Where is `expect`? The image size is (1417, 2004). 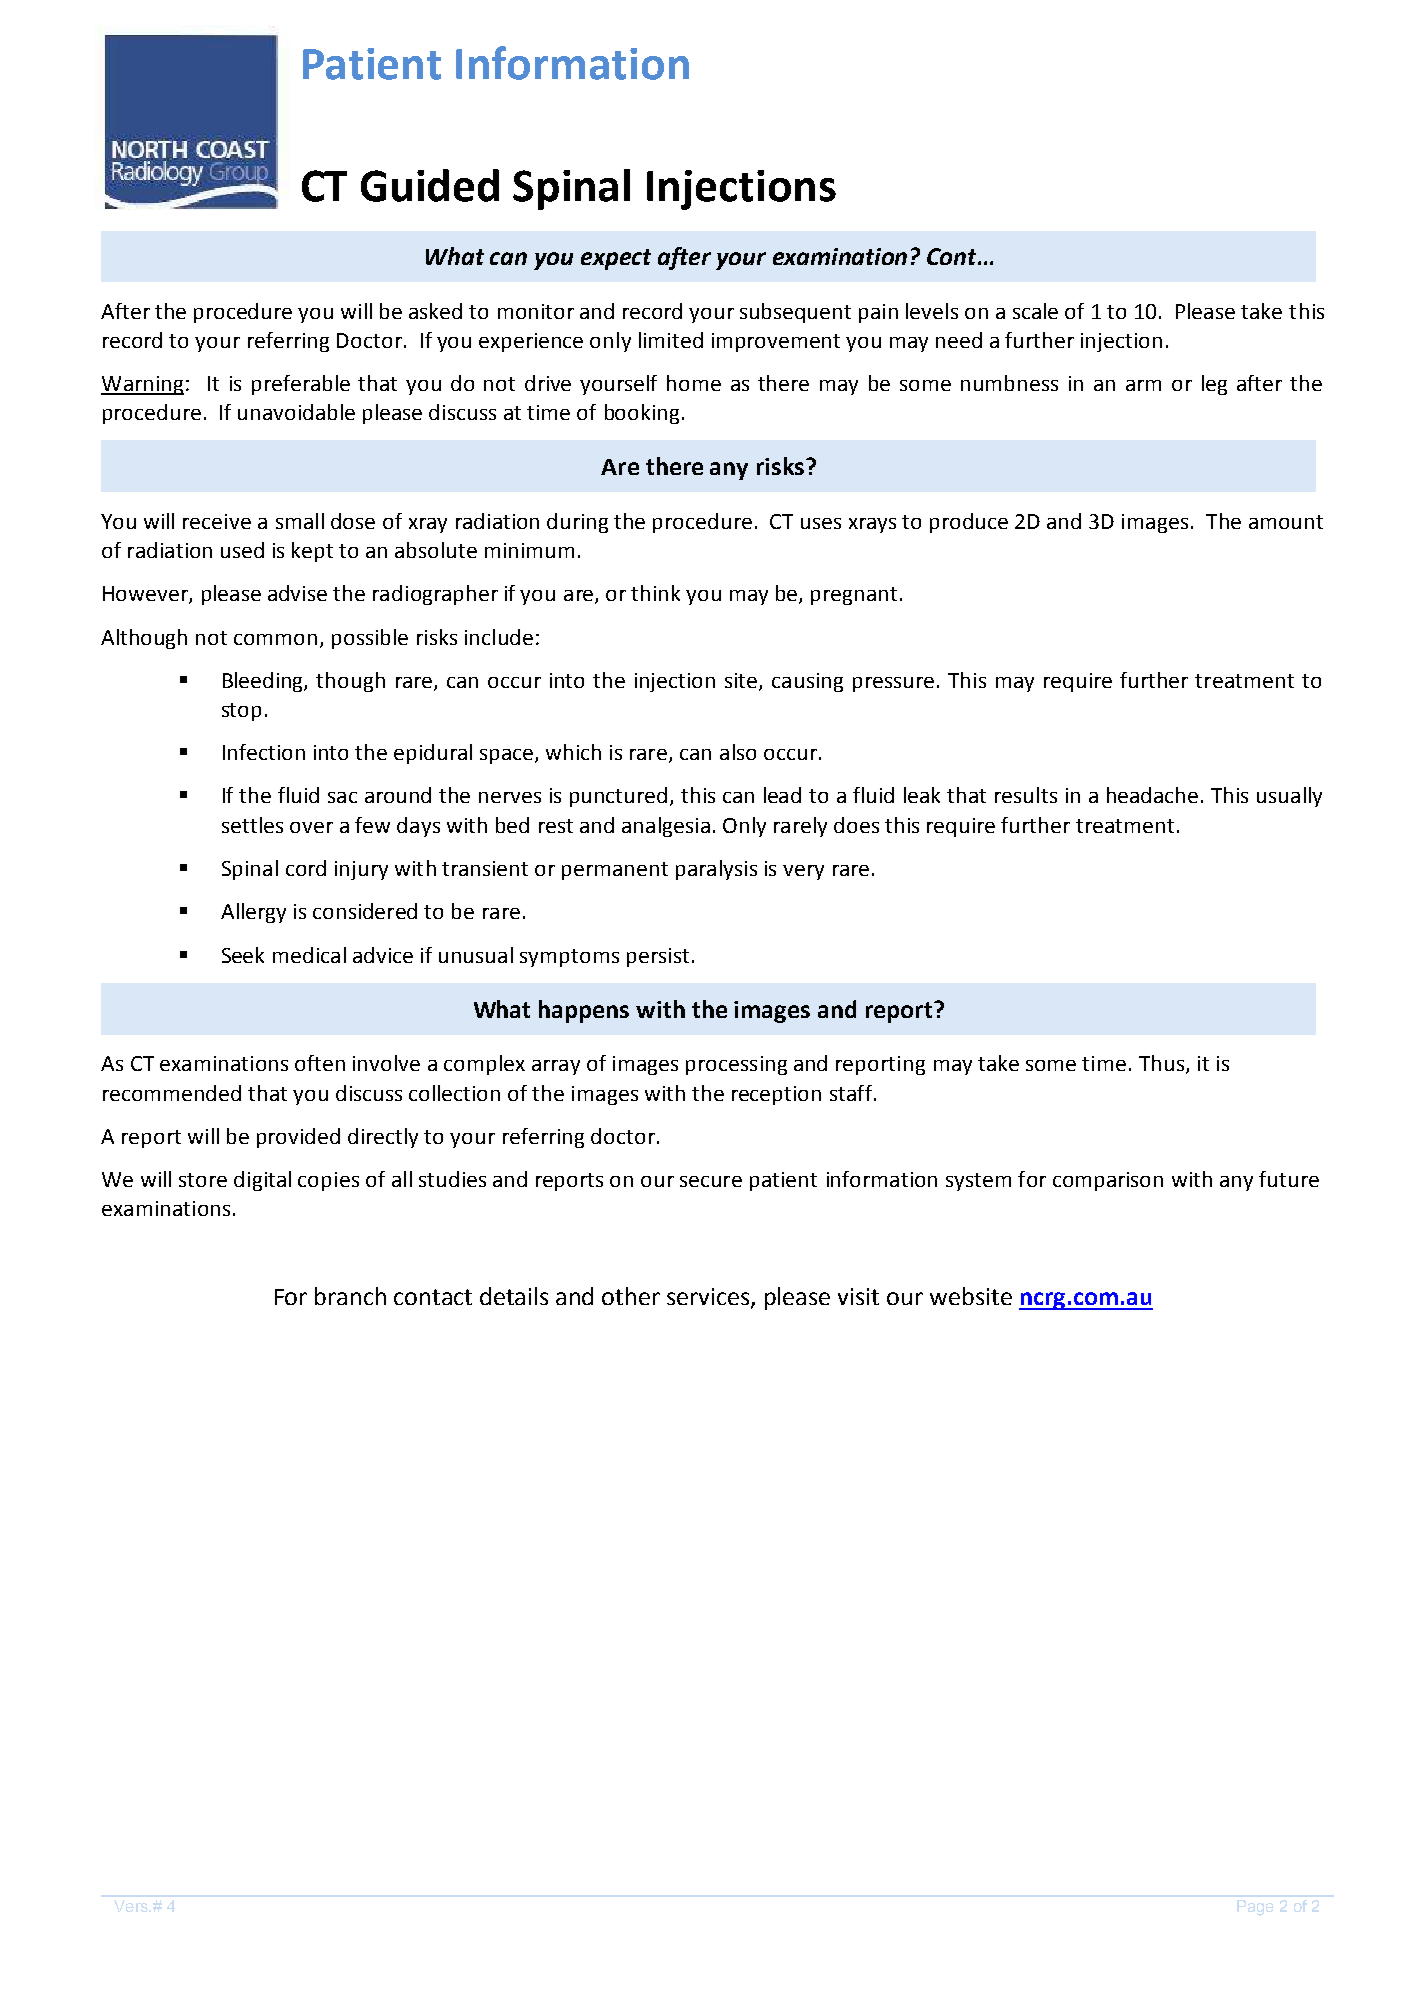
expect is located at coordinates (616, 259).
